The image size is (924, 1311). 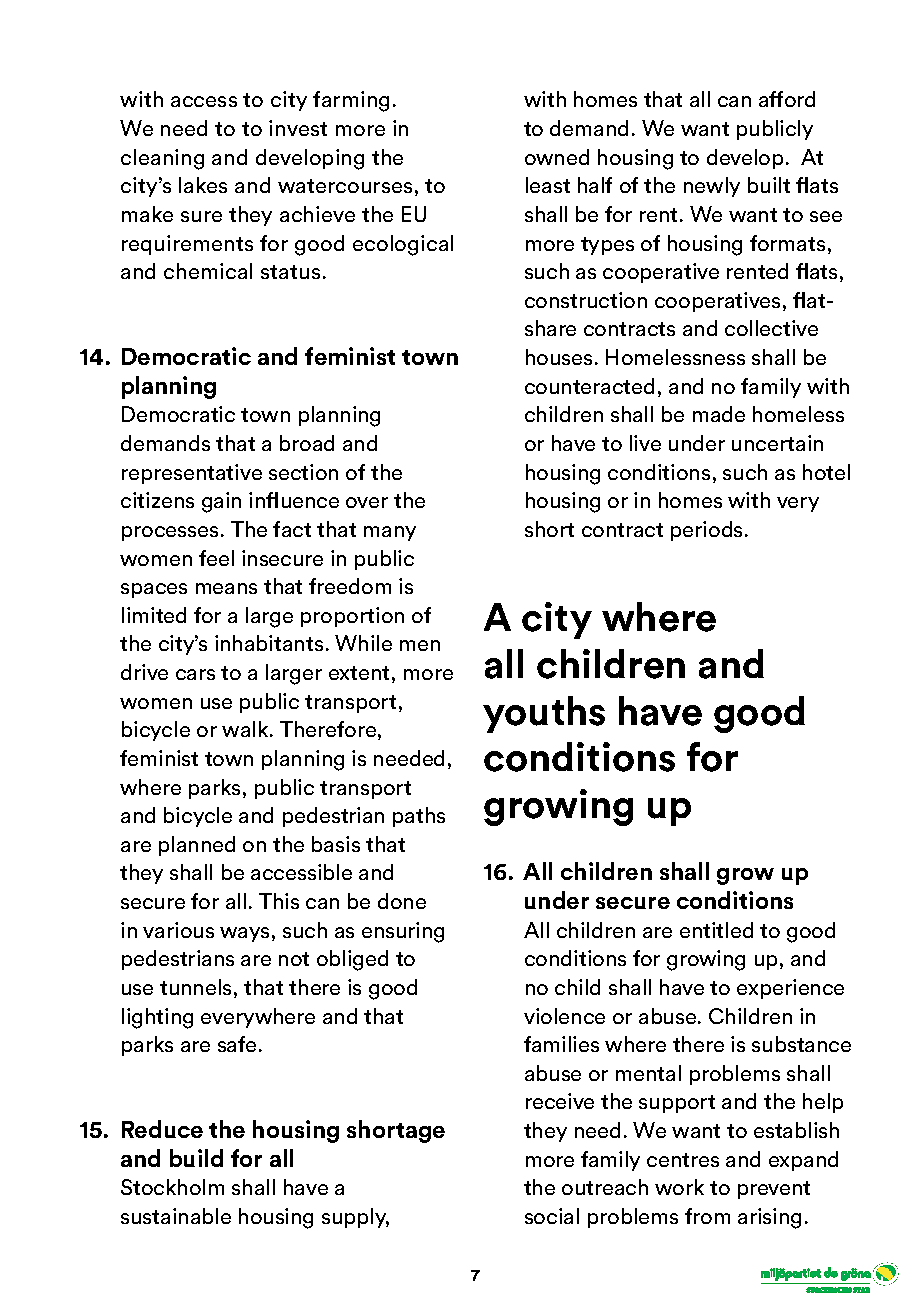 What do you see at coordinates (196, 1158) in the screenshot?
I see `build` at bounding box center [196, 1158].
